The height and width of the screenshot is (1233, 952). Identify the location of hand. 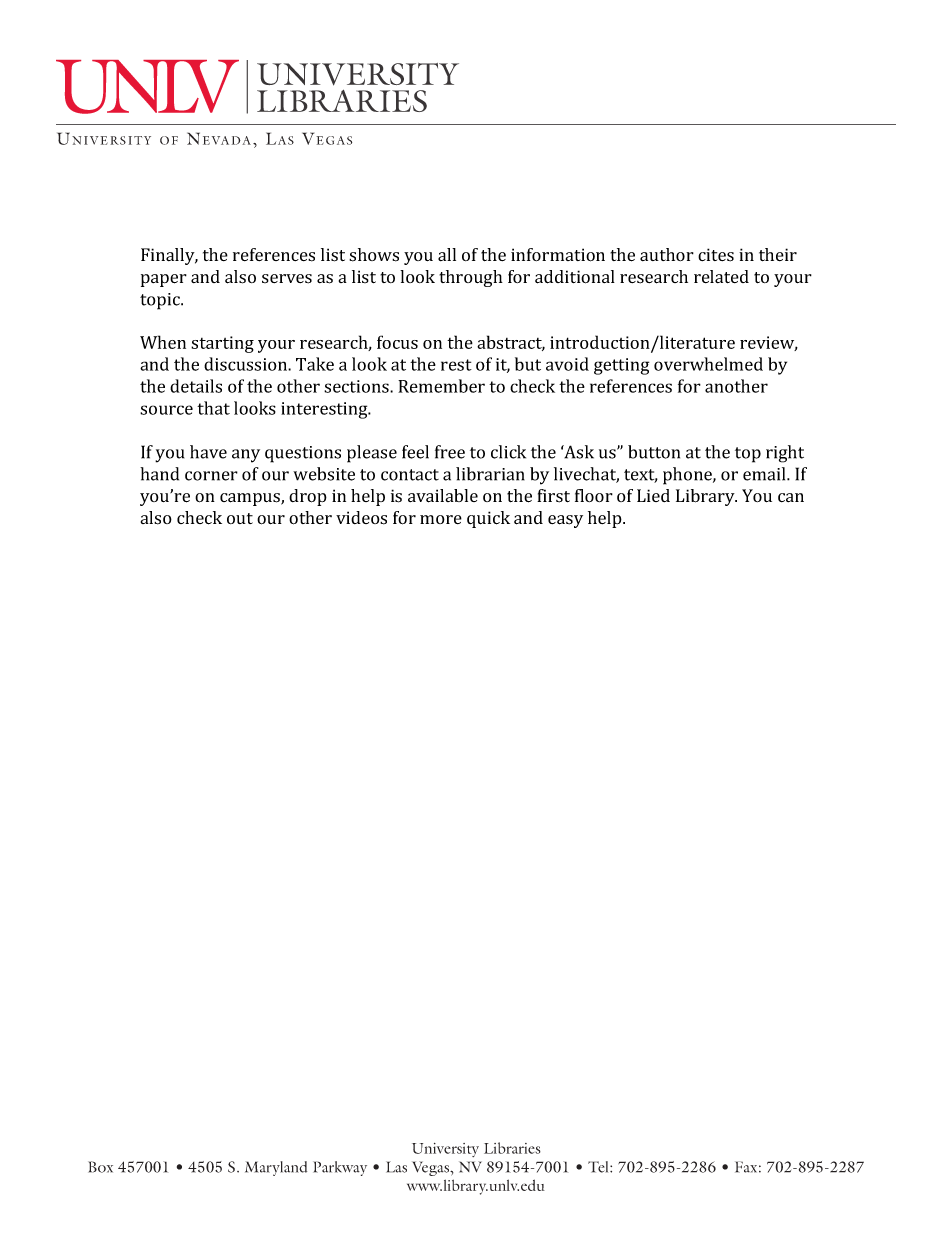
(159, 474).
